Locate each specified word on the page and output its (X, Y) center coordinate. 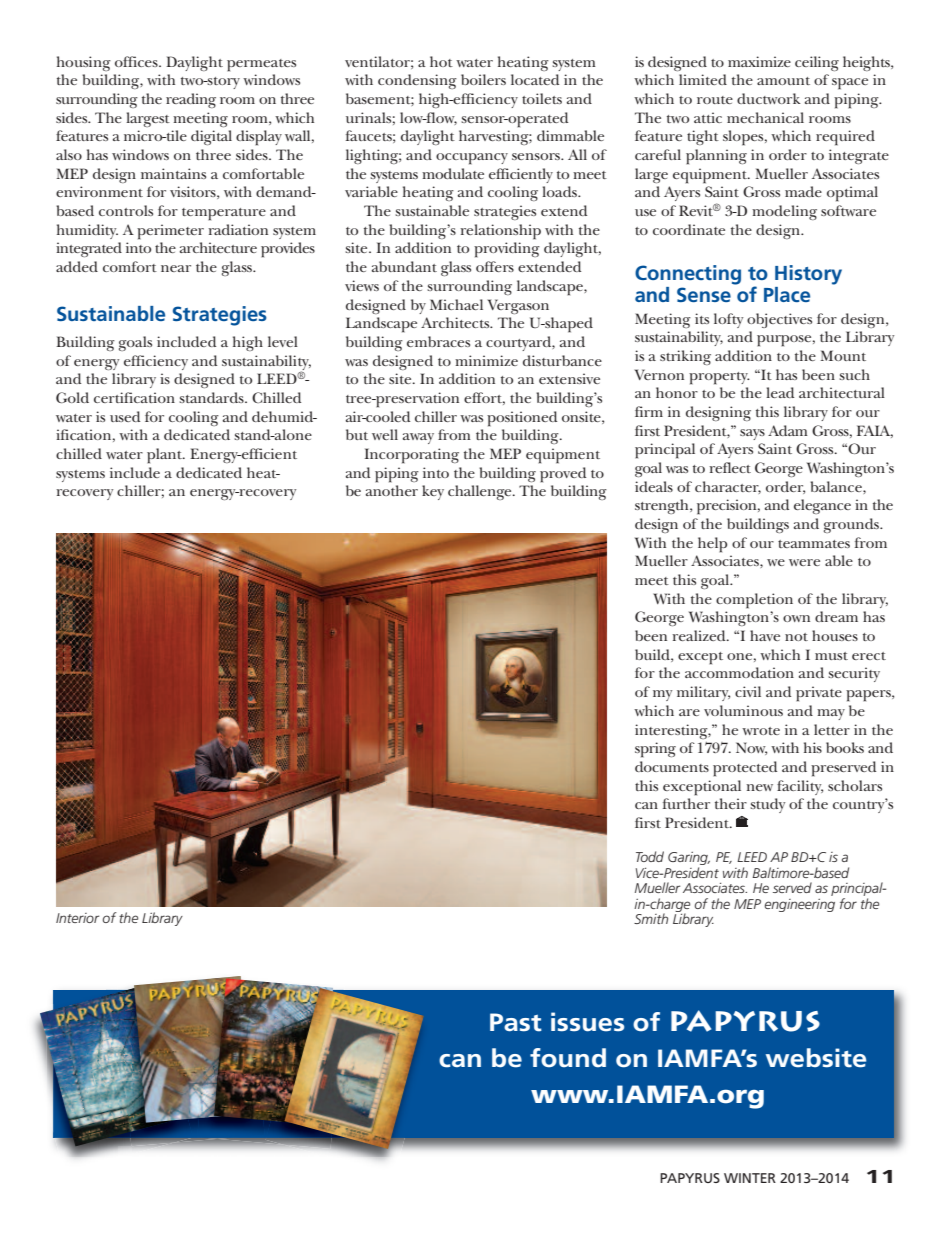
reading (191, 100)
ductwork (769, 98)
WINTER (750, 1178)
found (568, 1058)
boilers (483, 79)
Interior (77, 918)
